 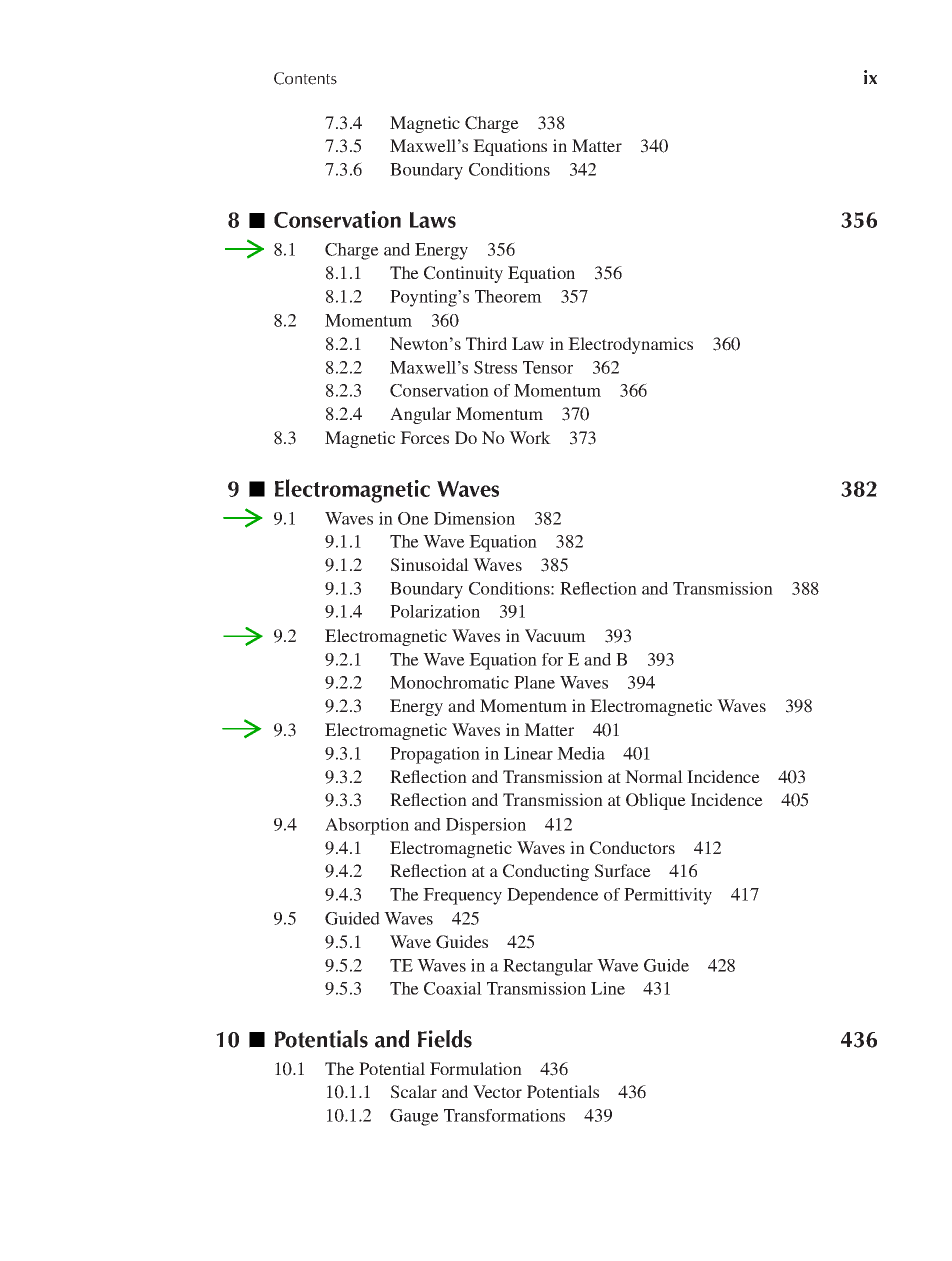 What do you see at coordinates (555, 635) in the screenshot?
I see `Vacuum` at bounding box center [555, 635].
